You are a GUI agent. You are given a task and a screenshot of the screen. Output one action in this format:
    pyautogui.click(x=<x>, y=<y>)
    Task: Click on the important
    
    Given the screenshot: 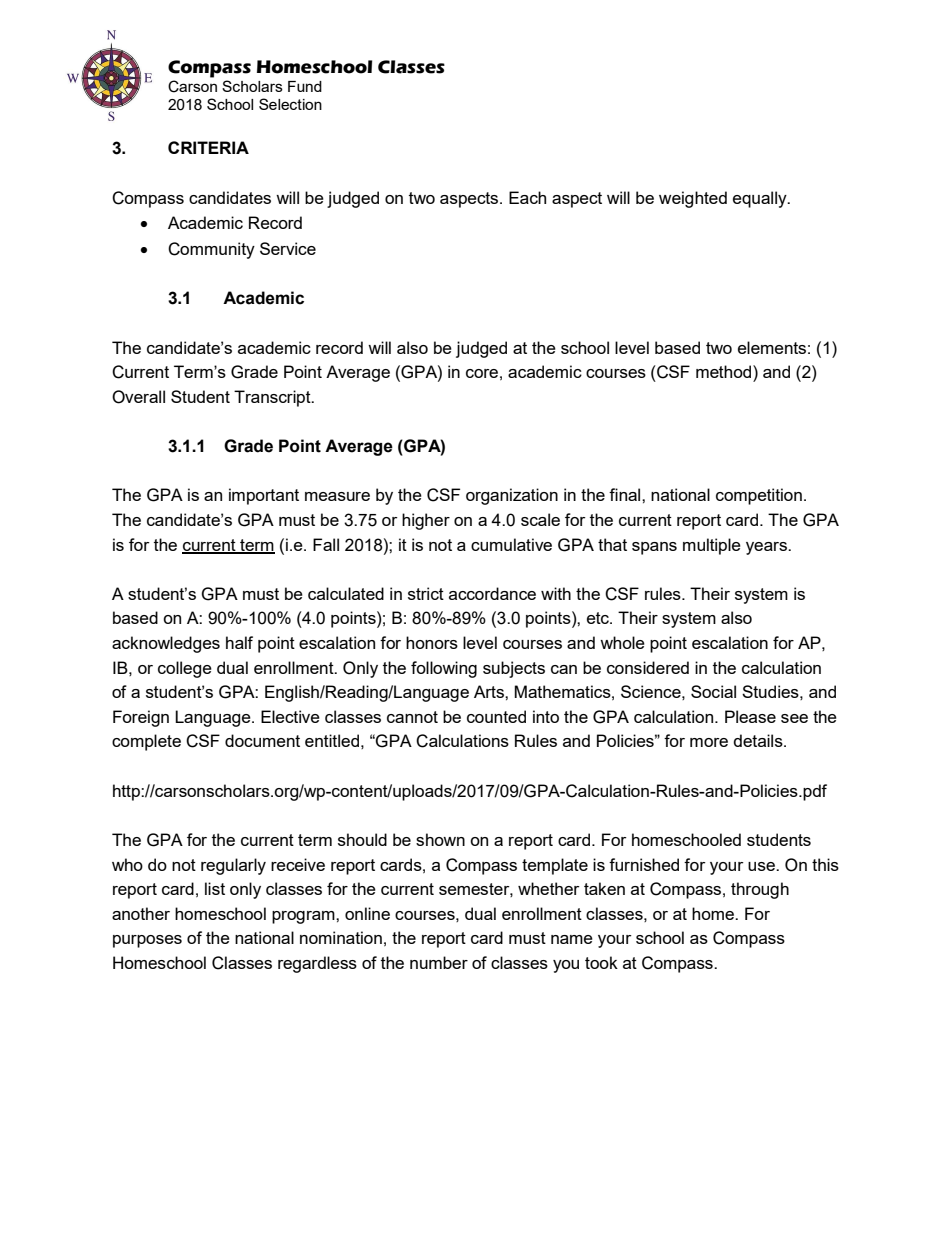 What is the action you would take?
    pyautogui.click(x=264, y=496)
